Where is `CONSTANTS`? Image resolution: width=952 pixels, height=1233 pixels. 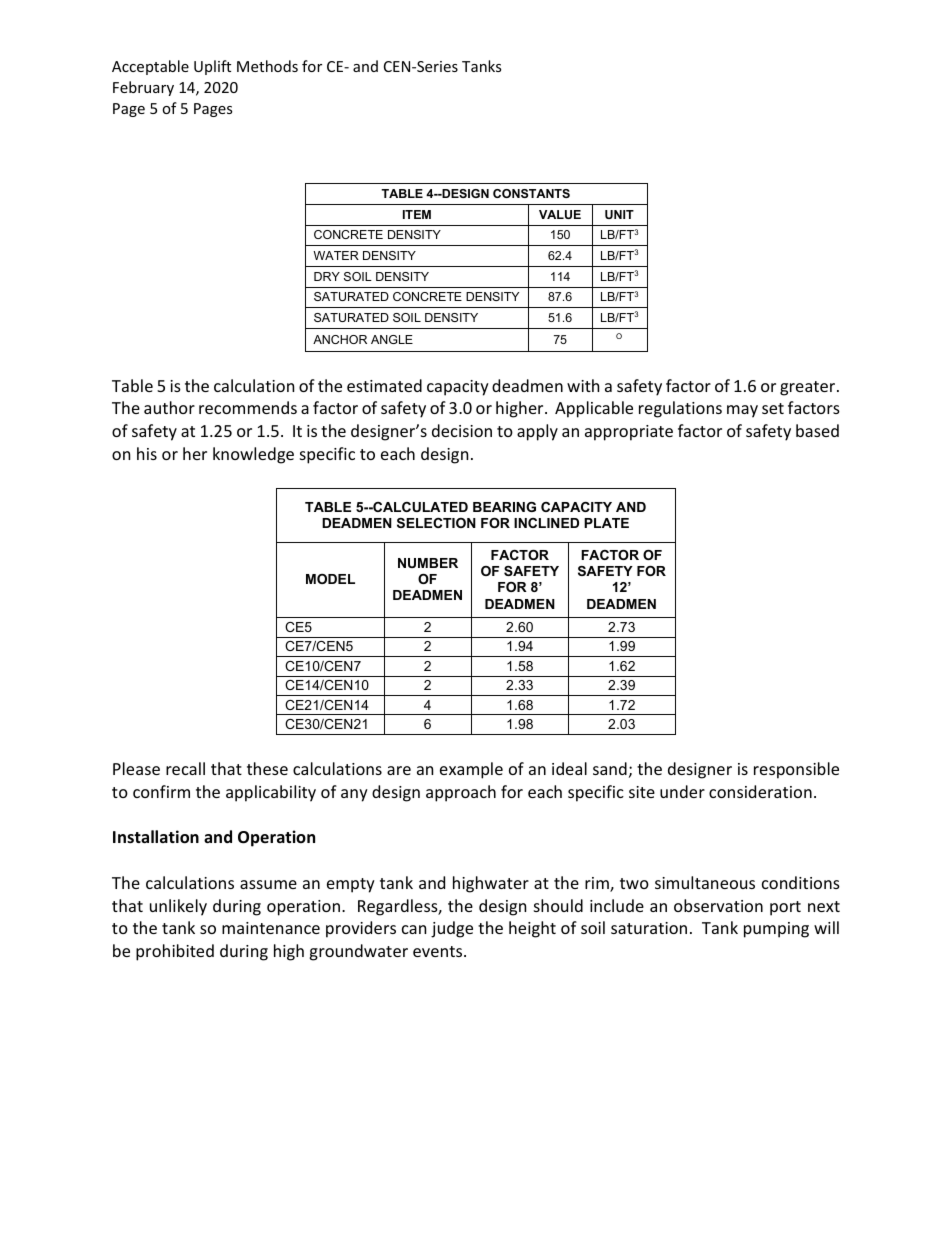
CONSTANTS is located at coordinates (531, 193).
